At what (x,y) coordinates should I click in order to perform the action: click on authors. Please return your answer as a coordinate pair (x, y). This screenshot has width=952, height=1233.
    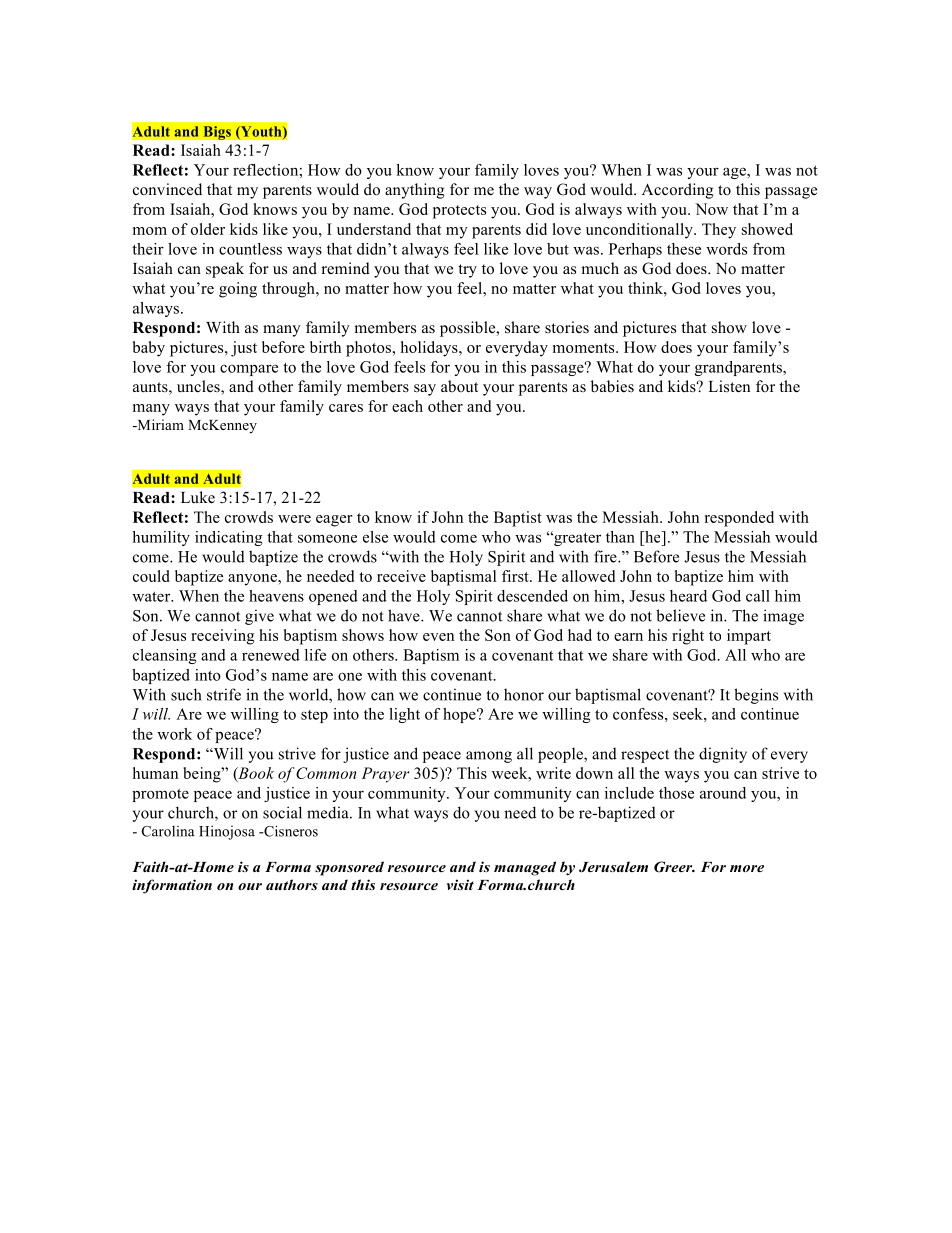
    Looking at the image, I should click on (292, 884).
